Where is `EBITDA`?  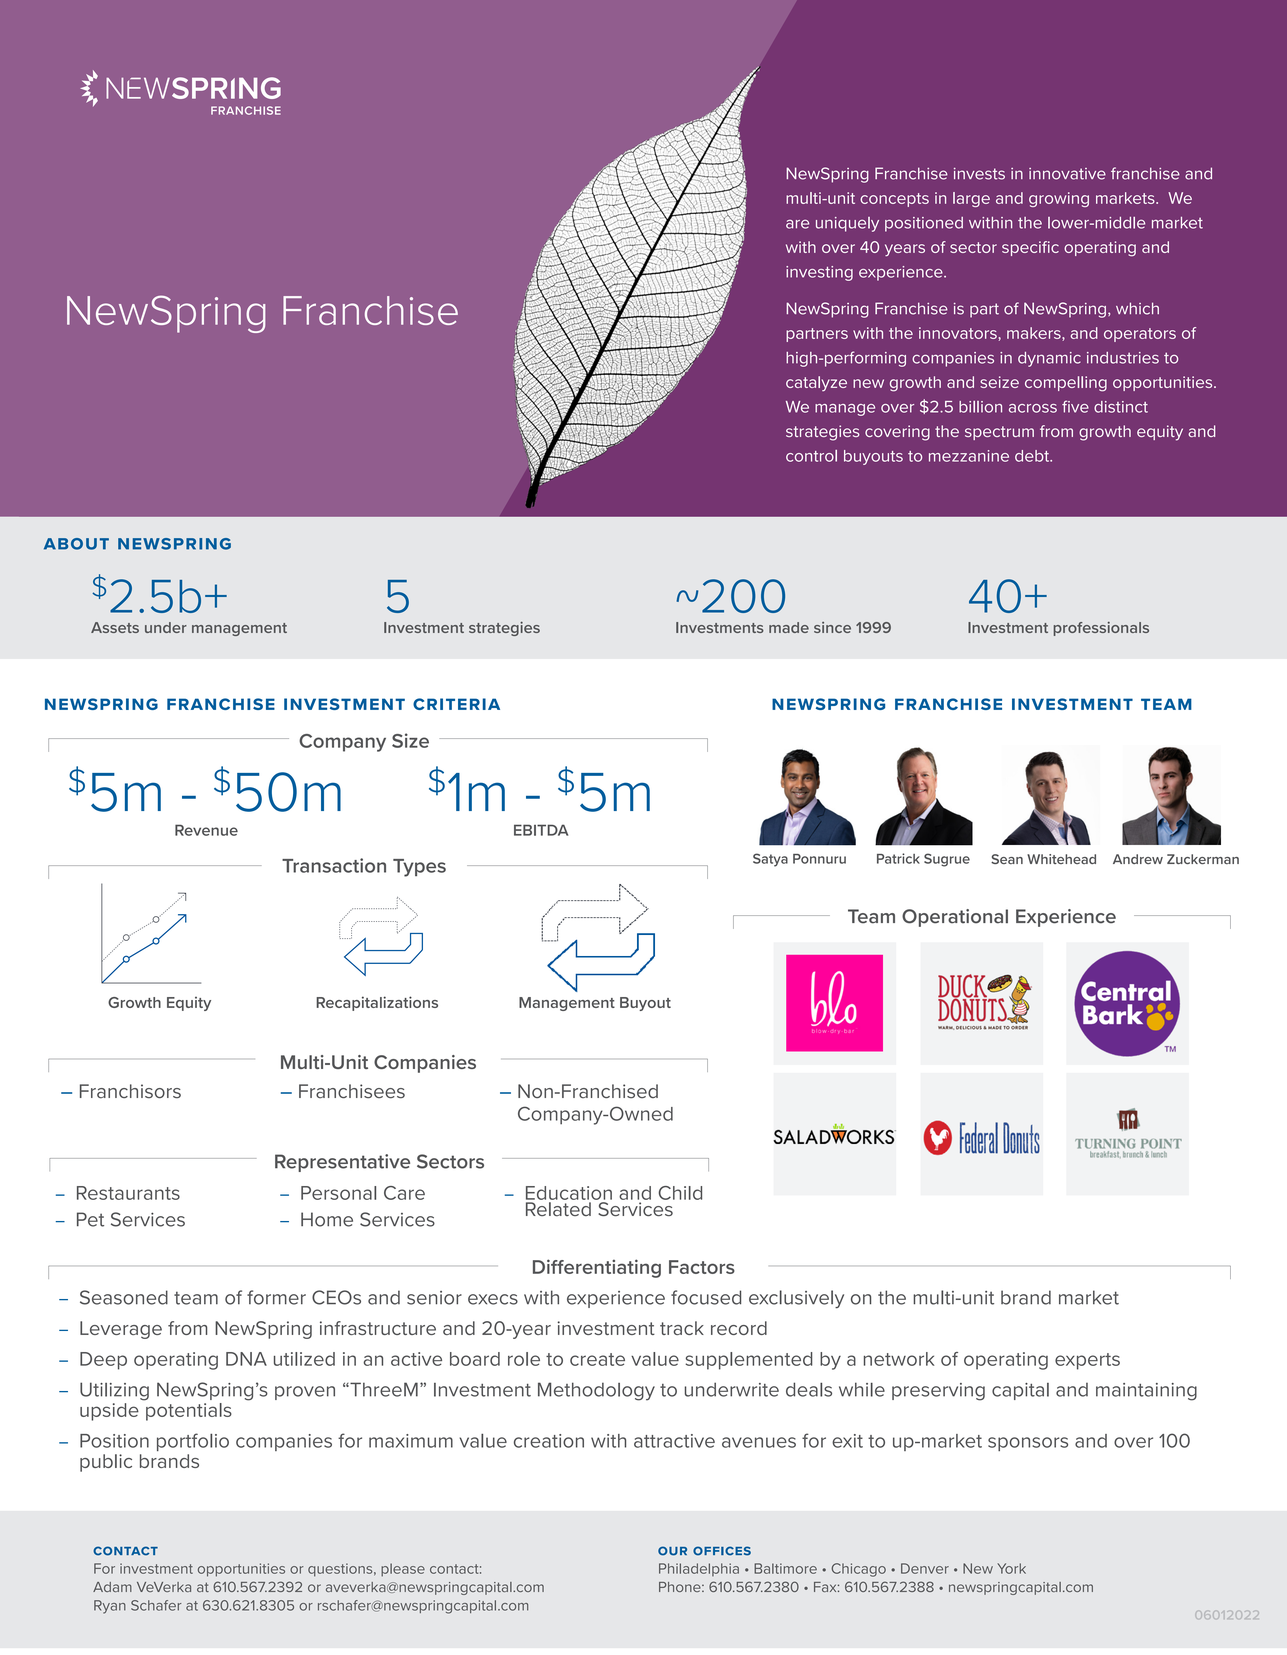 EBITDA is located at coordinates (541, 830).
